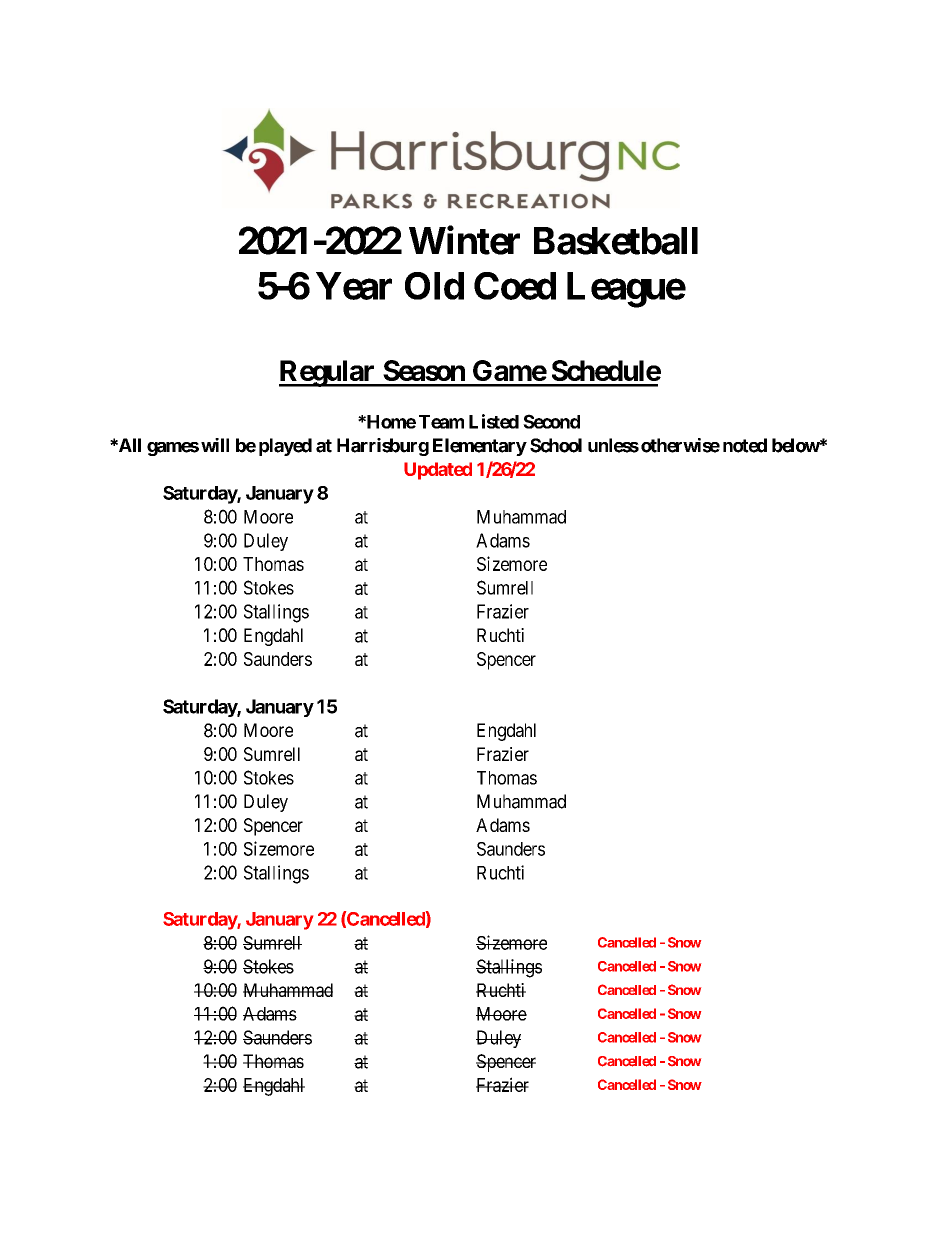  What do you see at coordinates (745, 445) in the screenshot?
I see `noted` at bounding box center [745, 445].
